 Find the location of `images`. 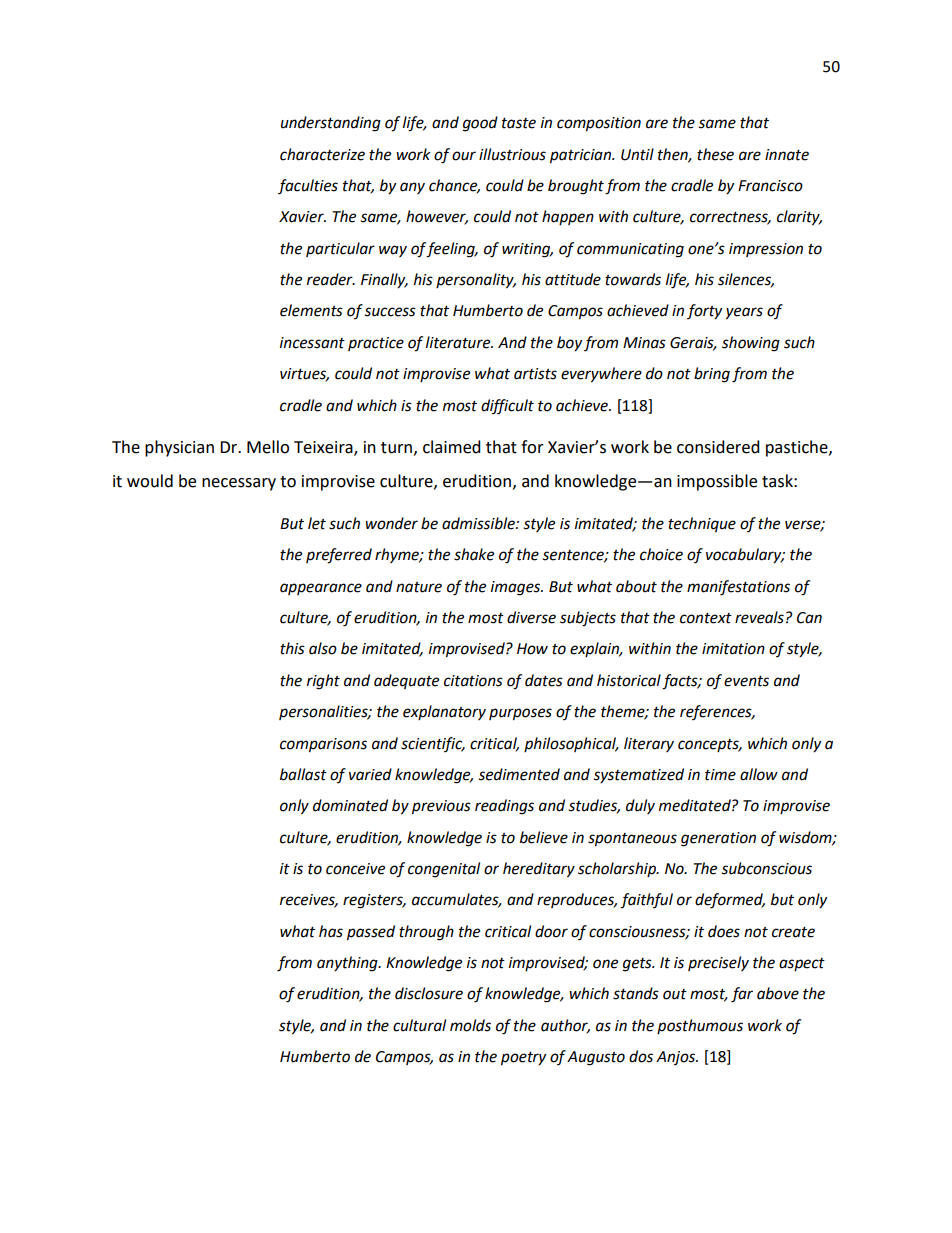

images is located at coordinates (517, 588).
